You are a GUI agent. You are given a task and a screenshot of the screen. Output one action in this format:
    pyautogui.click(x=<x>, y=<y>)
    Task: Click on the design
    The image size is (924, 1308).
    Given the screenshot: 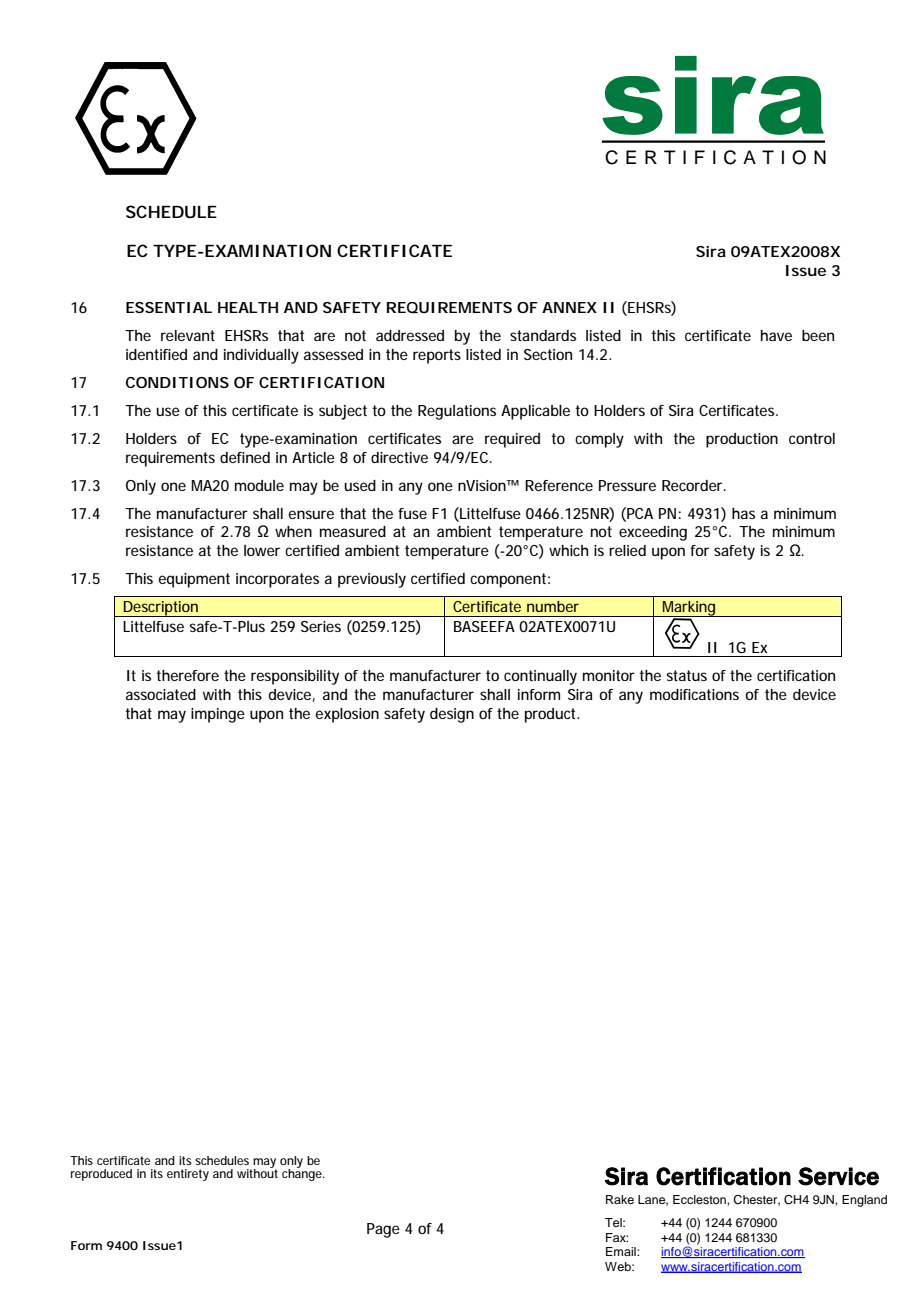 What is the action you would take?
    pyautogui.click(x=452, y=715)
